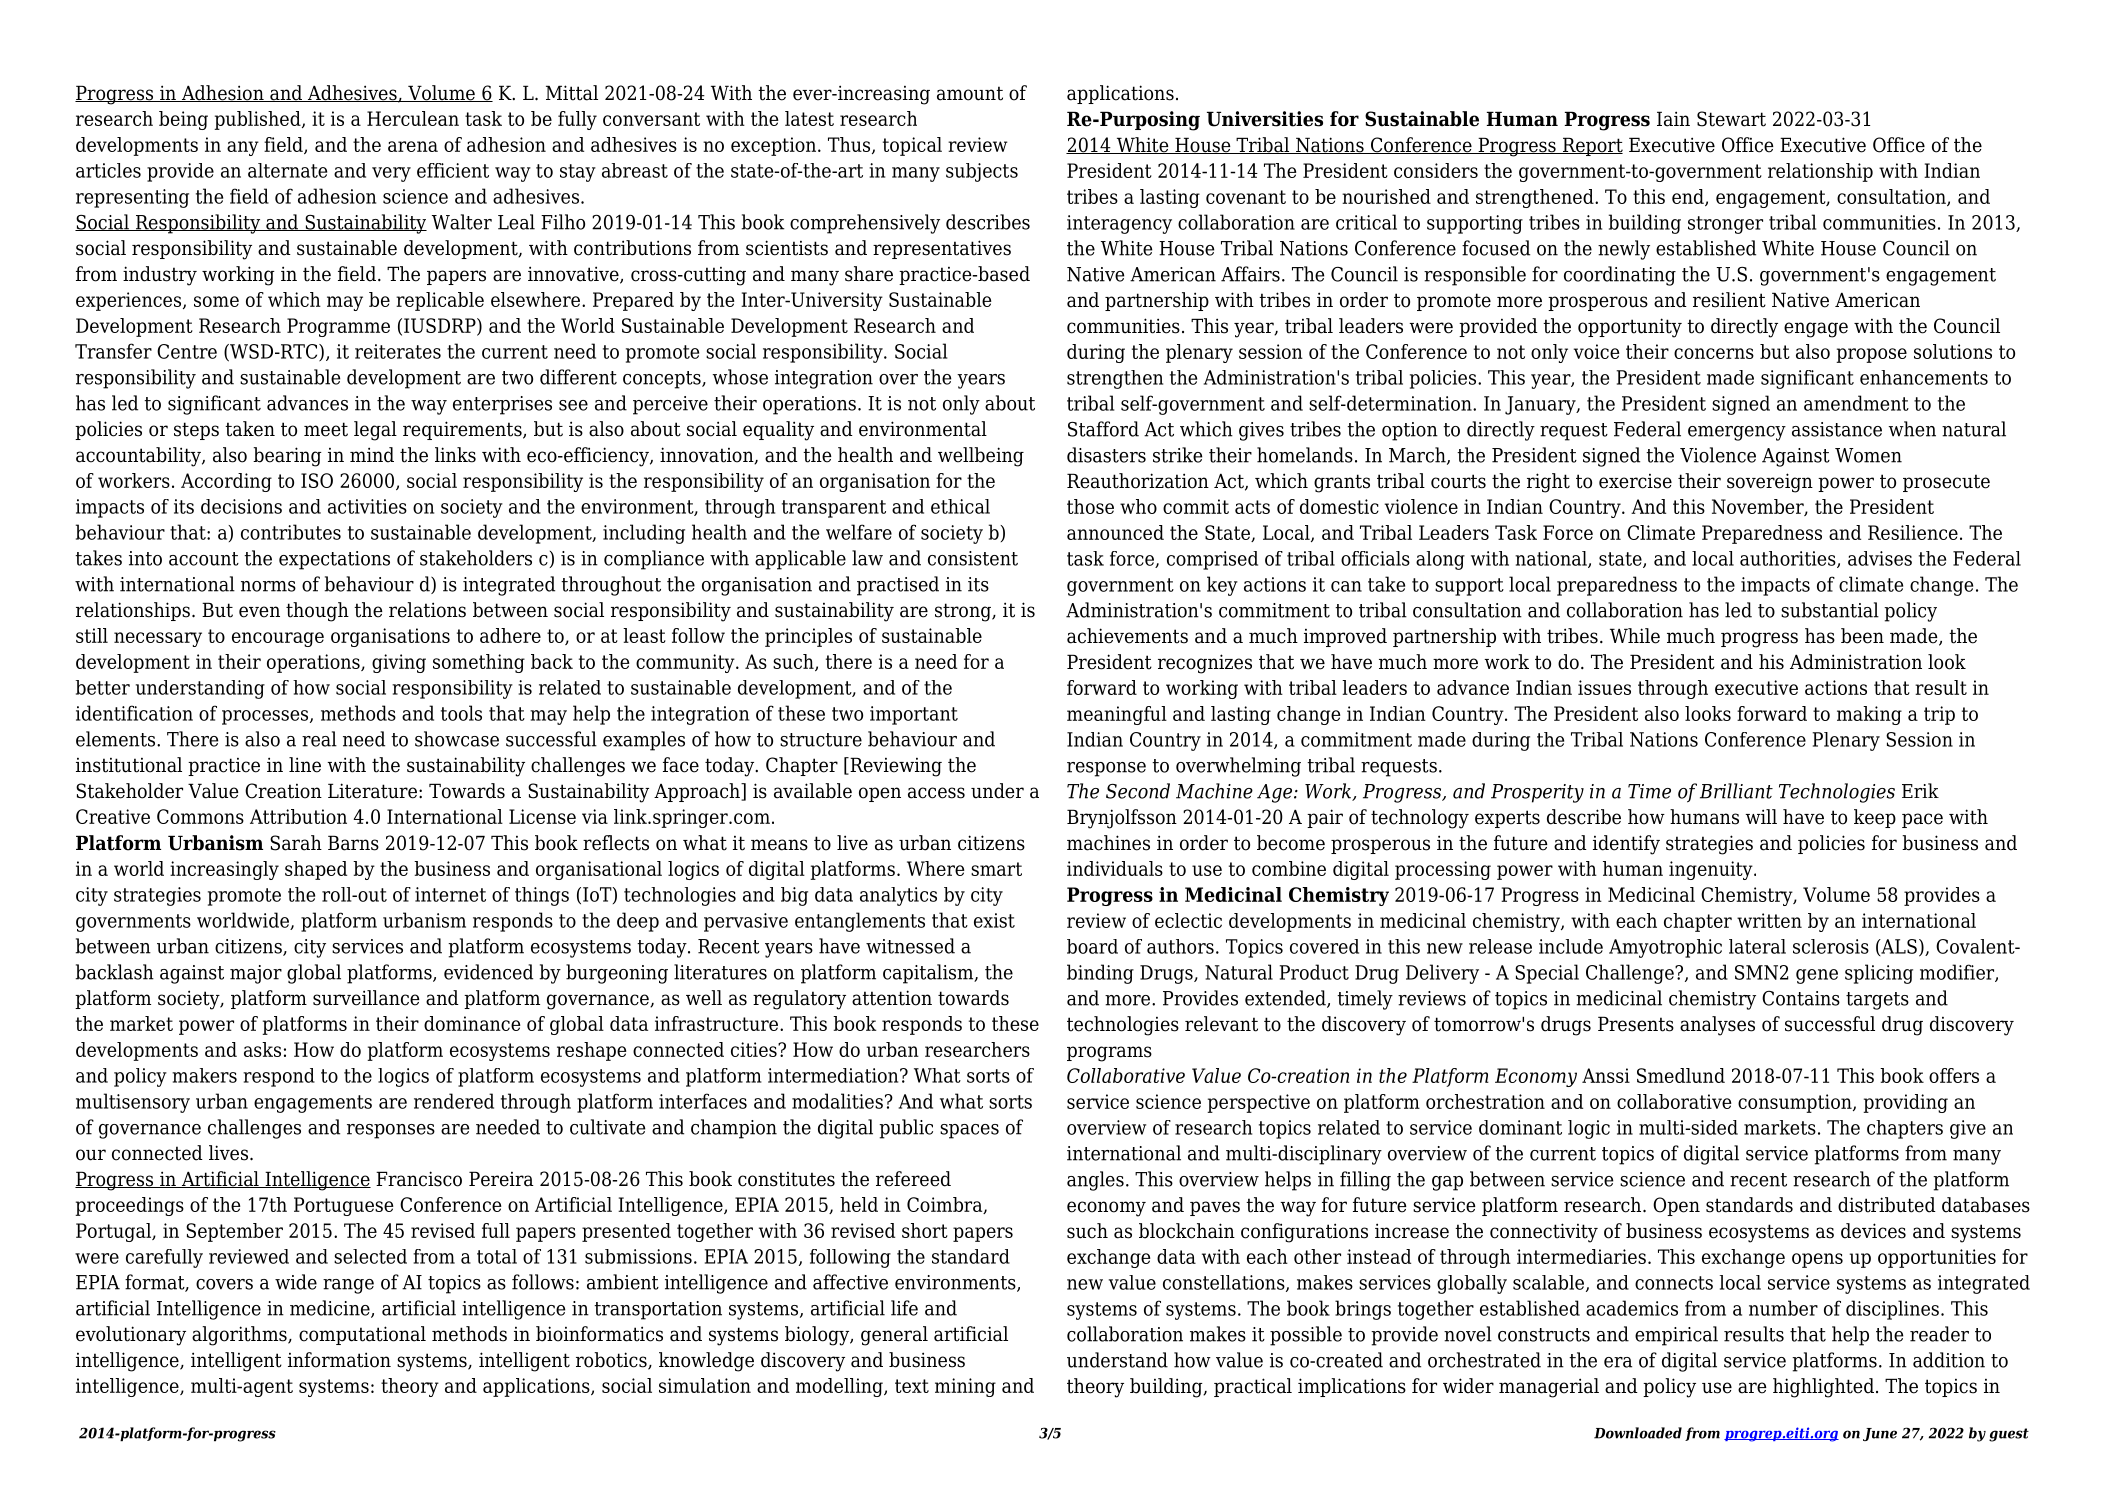 The image size is (2108, 1491). I want to click on subjects, so click(982, 172).
